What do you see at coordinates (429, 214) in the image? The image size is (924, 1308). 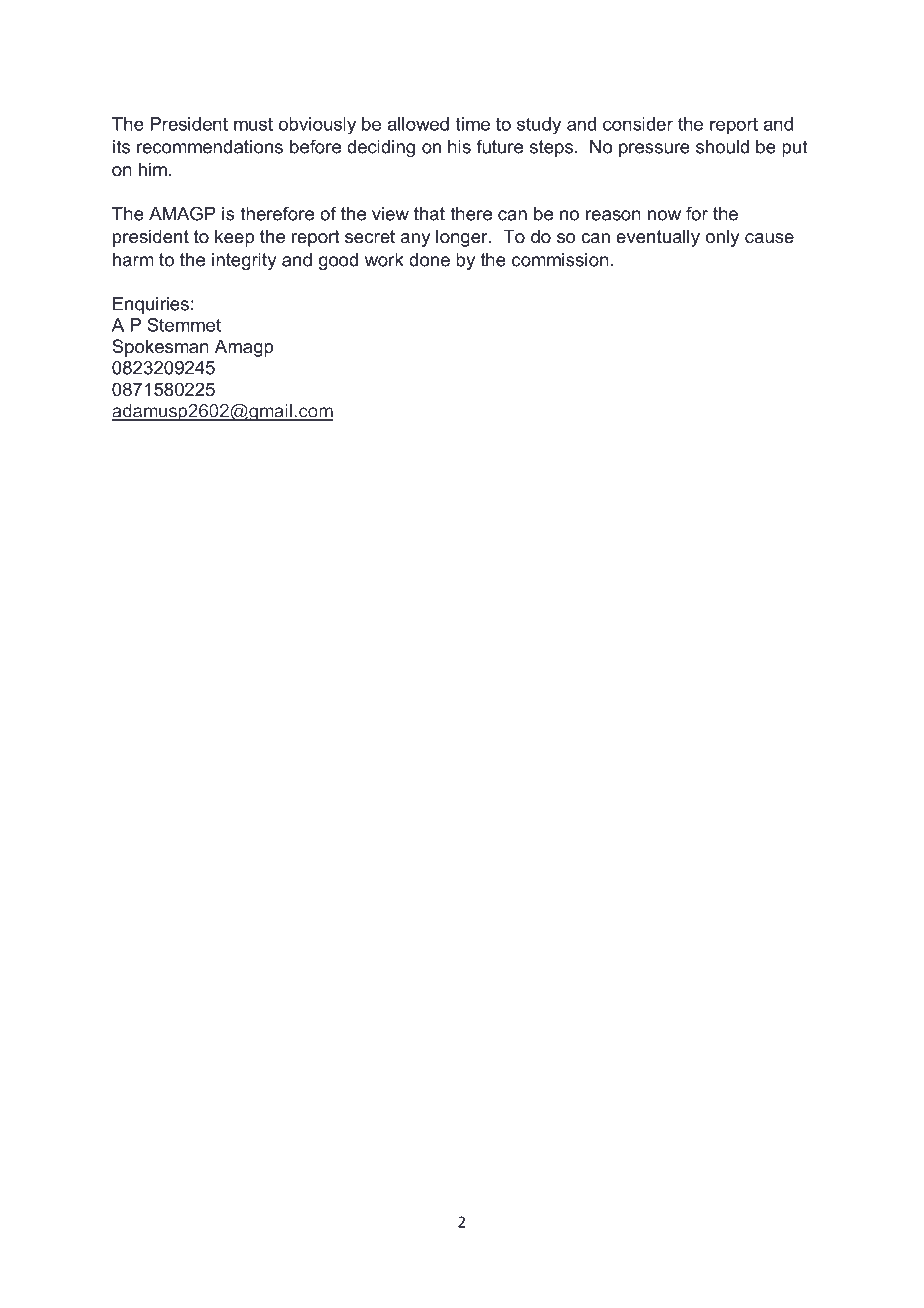 I see `that` at bounding box center [429, 214].
